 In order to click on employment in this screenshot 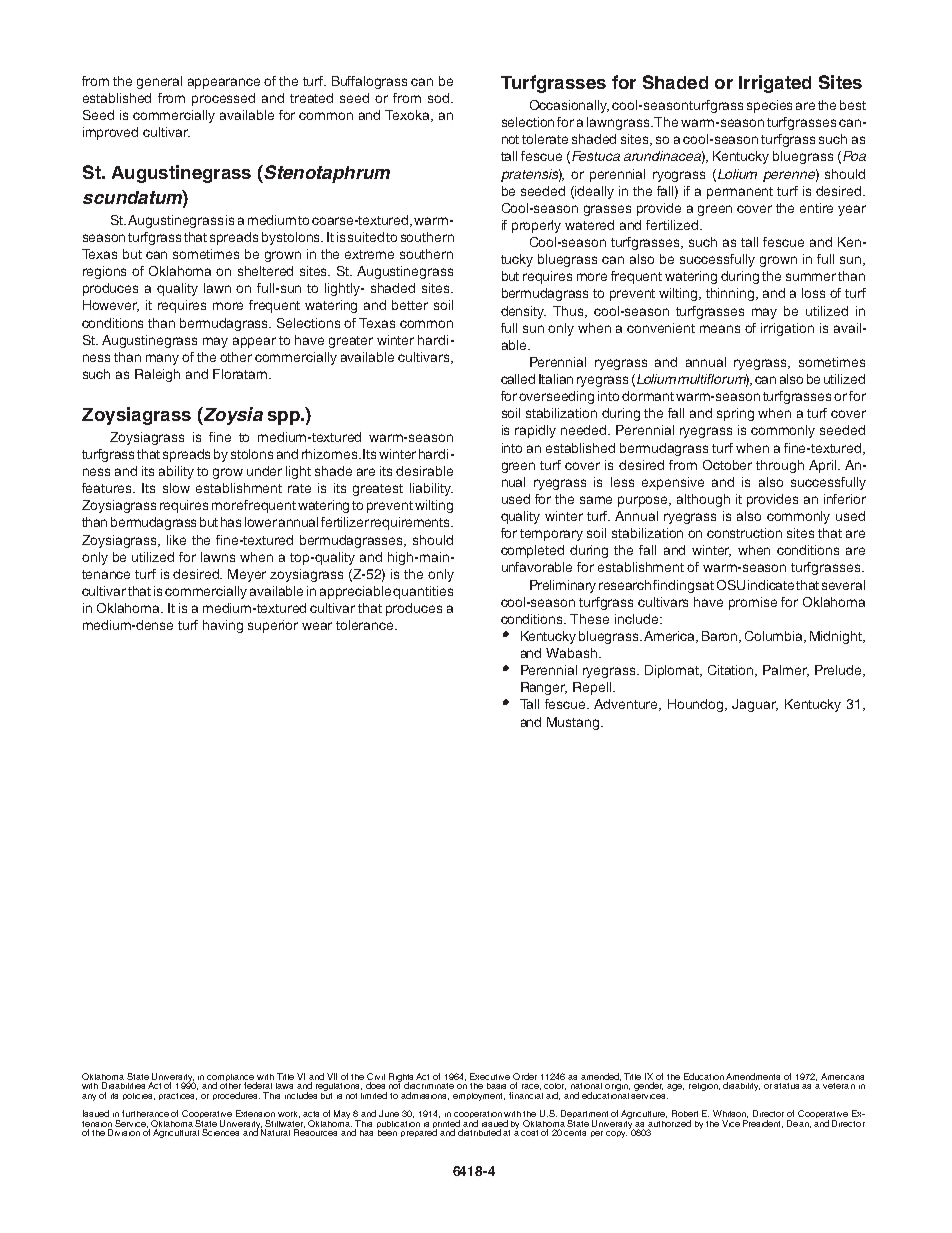, I will do `click(479, 1097)`.
